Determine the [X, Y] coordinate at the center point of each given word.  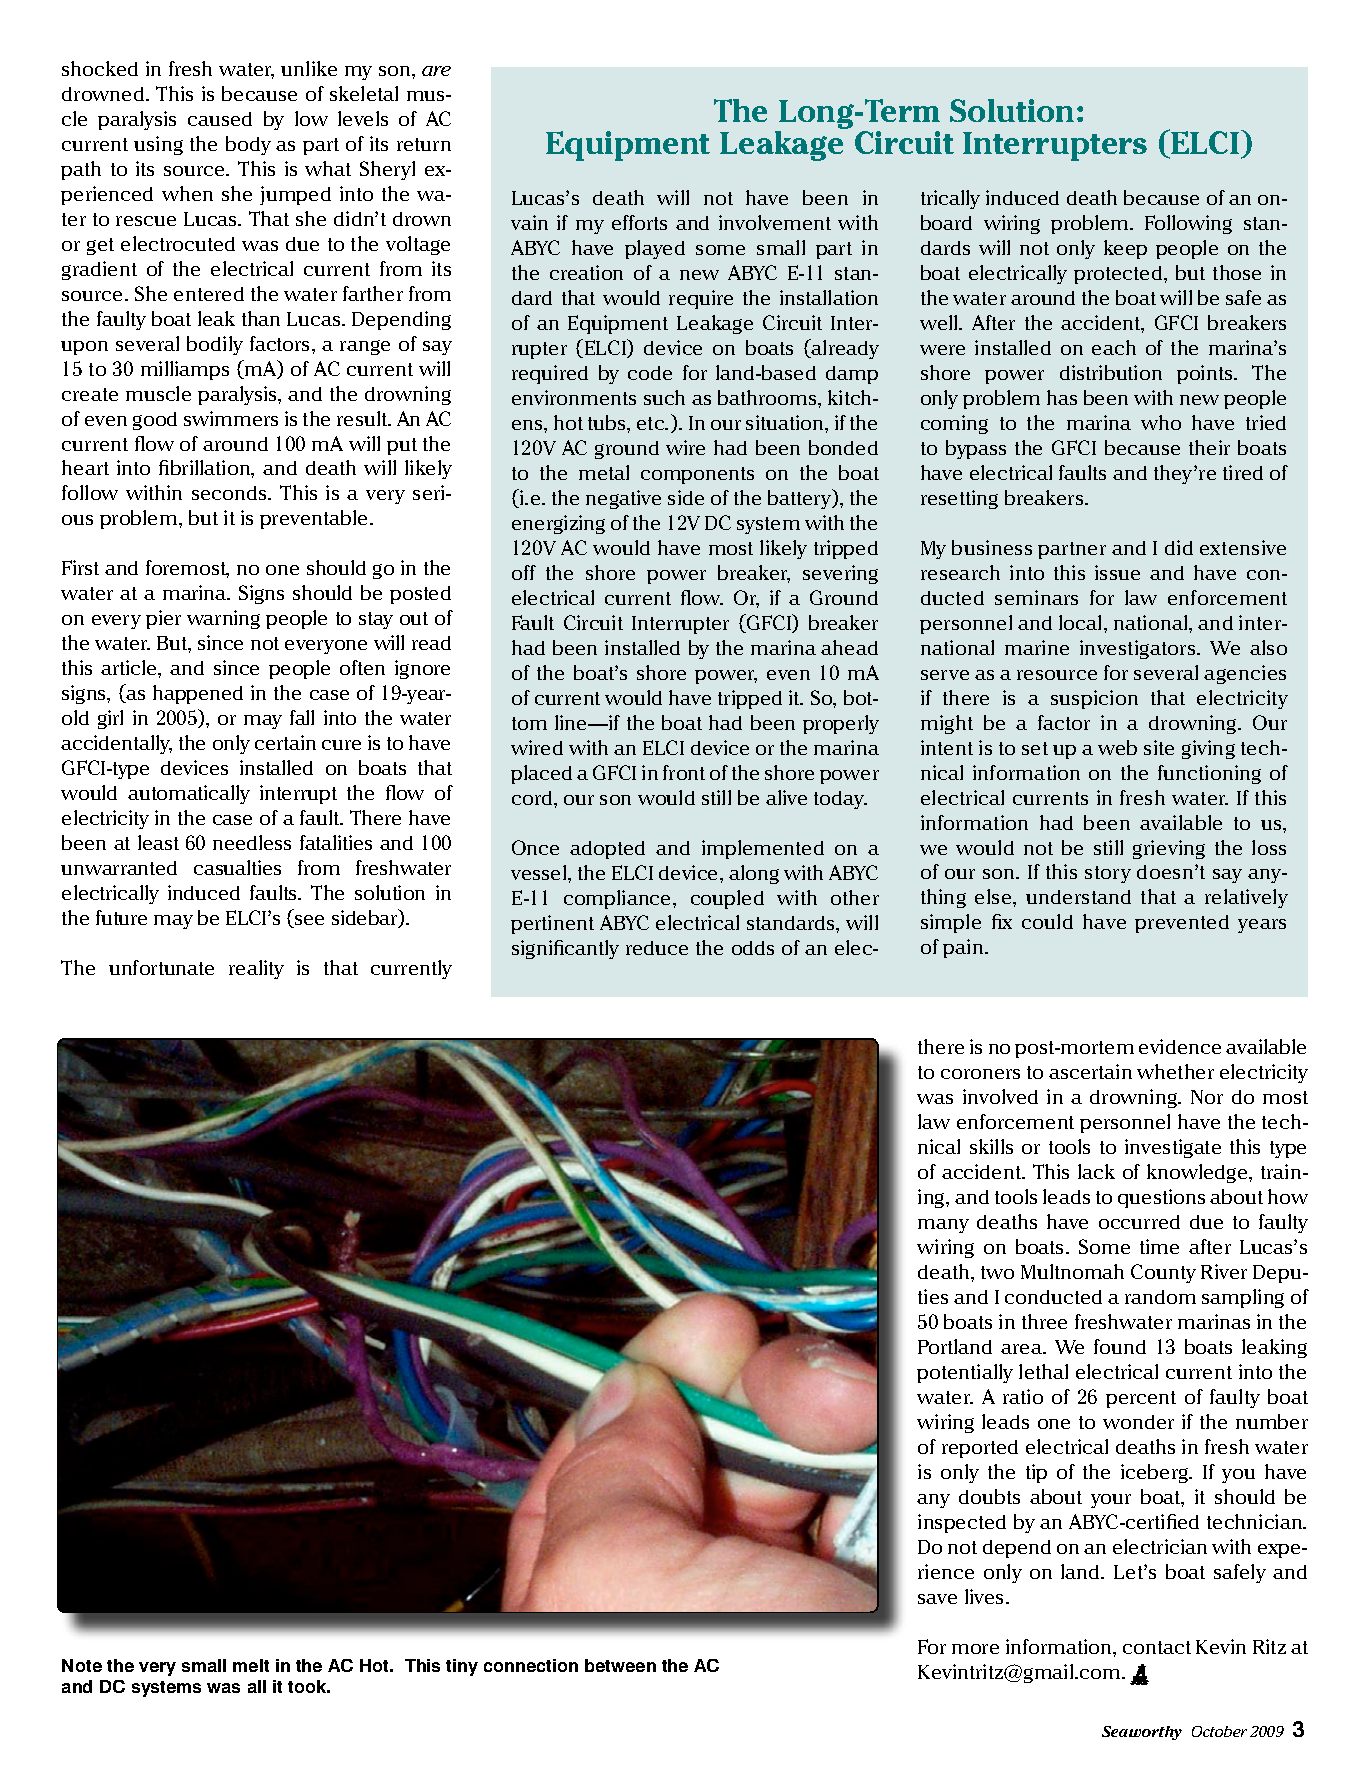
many [943, 1226]
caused [220, 119]
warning [223, 619]
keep [1125, 249]
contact [1157, 1647]
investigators [1139, 649]
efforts [639, 222]
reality [256, 969]
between [620, 1665]
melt [251, 1665]
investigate [1173, 1148]
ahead [849, 647]
